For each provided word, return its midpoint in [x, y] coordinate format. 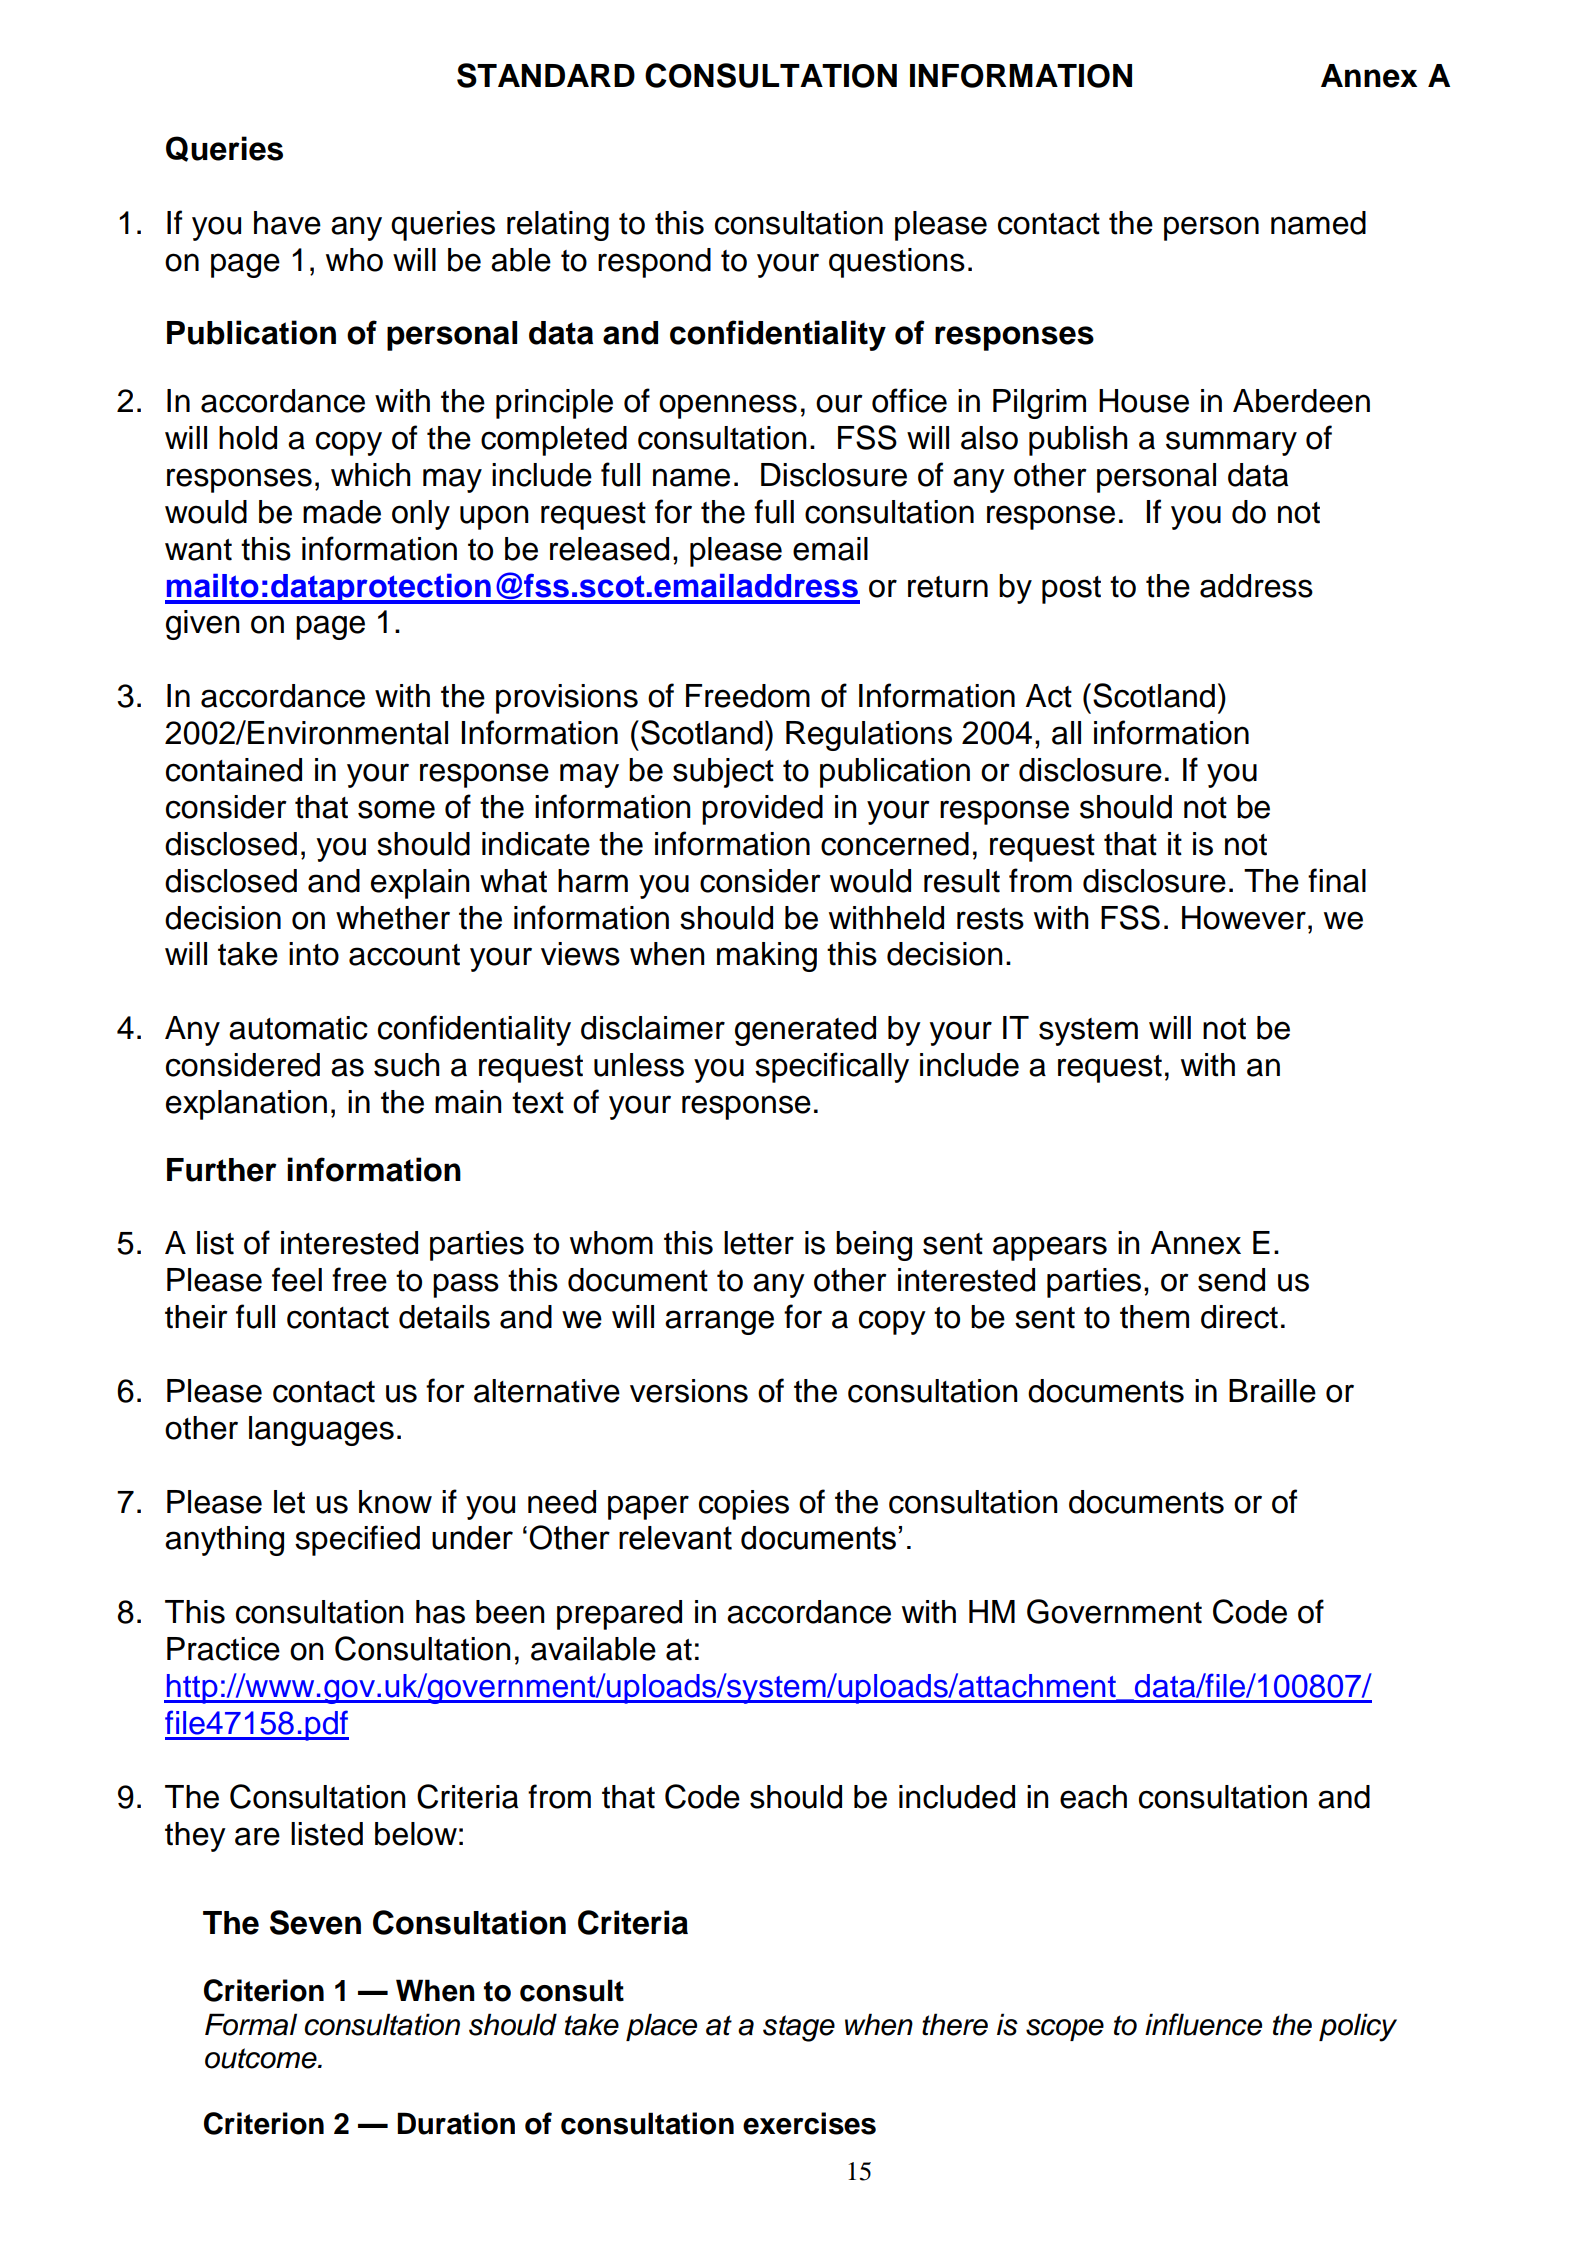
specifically [832, 1067]
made [342, 512]
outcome [262, 2058]
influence [1203, 2024]
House [1144, 401]
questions [897, 263]
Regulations [869, 736]
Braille [1272, 1391]
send [1231, 1280]
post [1071, 590]
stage [799, 2028]
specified [357, 1540]
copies [744, 1505]
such [407, 1065]
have [287, 223]
